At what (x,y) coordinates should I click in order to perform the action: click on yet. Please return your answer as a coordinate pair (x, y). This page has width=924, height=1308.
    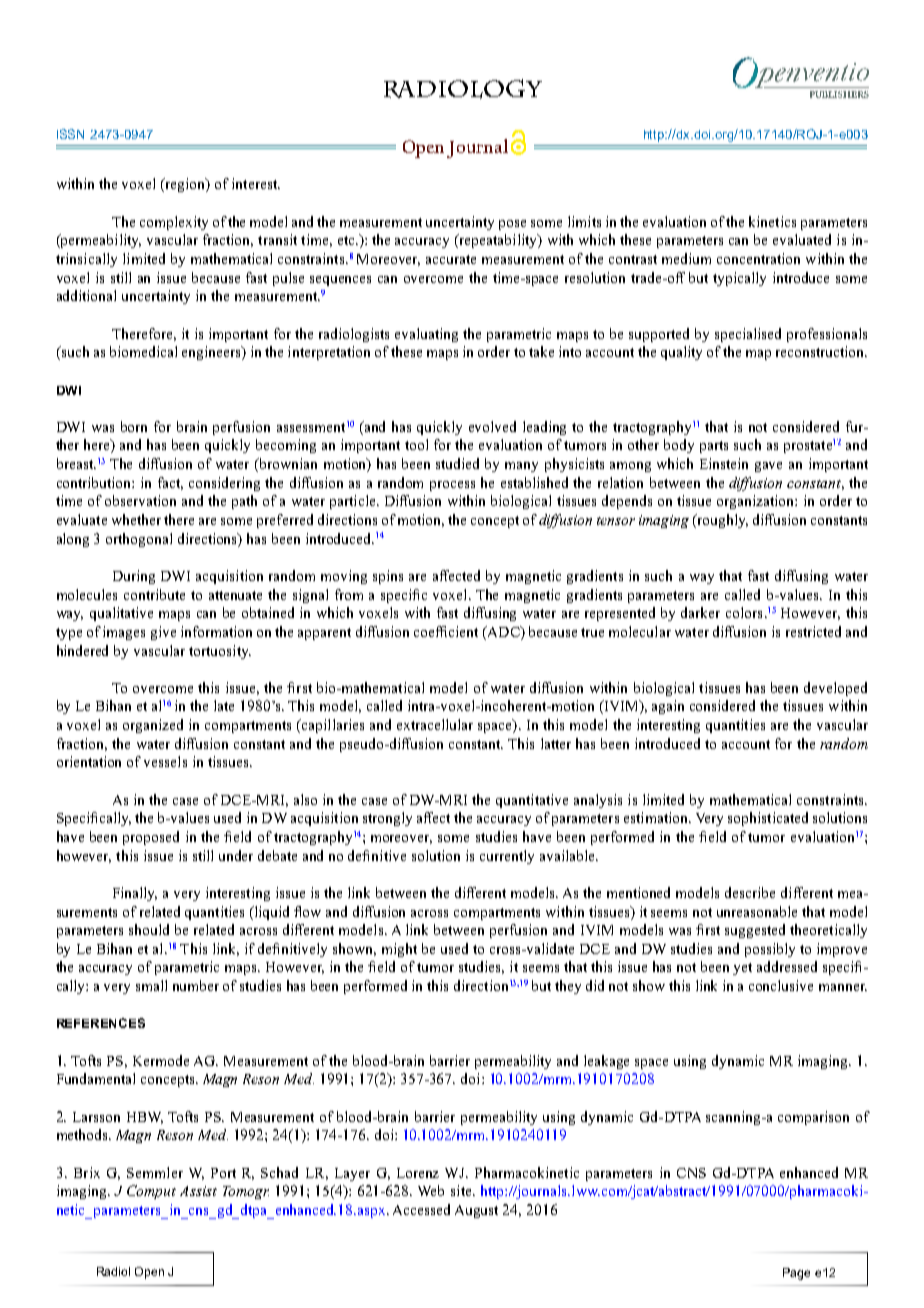
    Looking at the image, I should click on (742, 969).
